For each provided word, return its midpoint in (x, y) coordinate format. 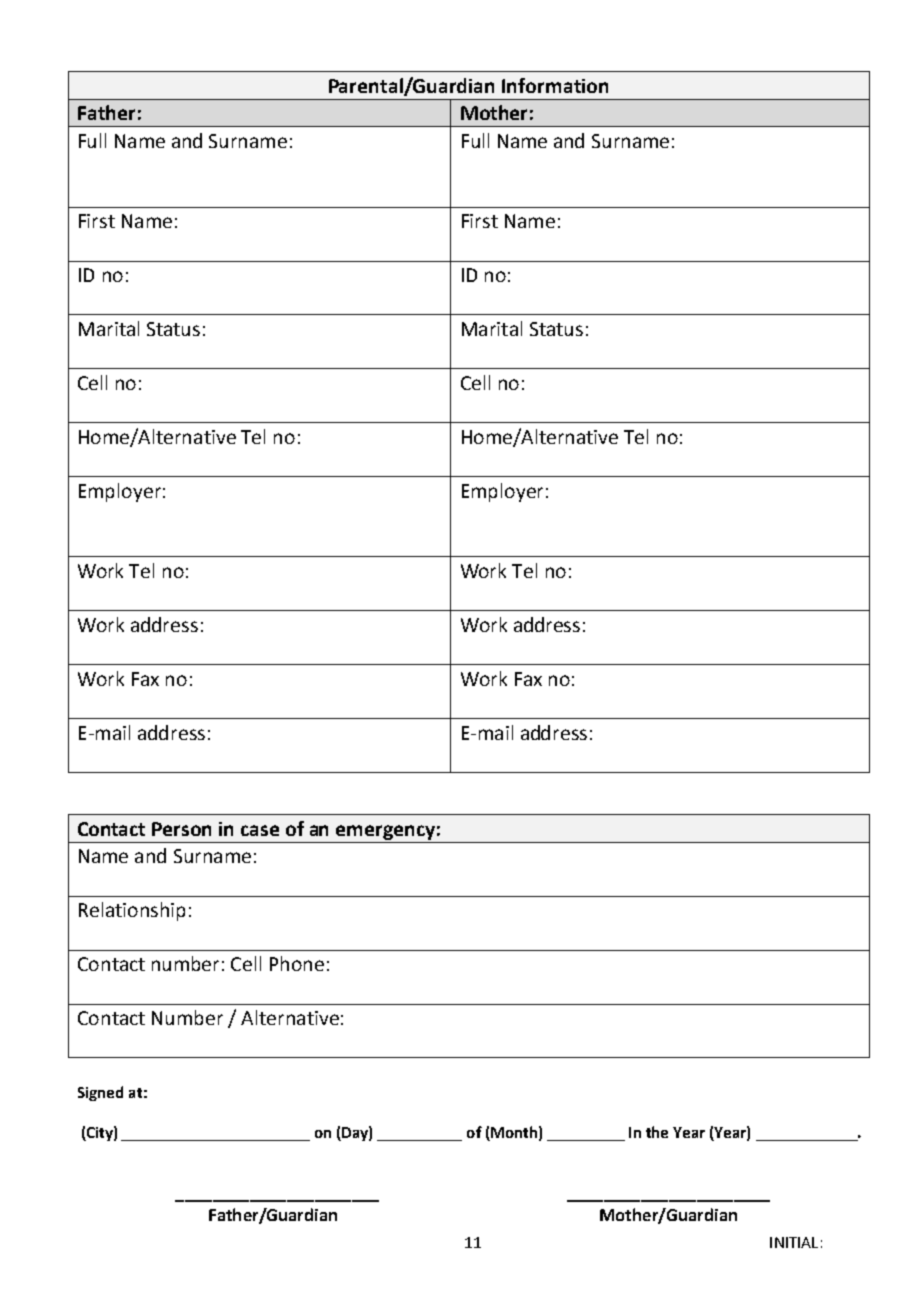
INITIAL (794, 1242)
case (260, 830)
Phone (297, 963)
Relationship (132, 911)
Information (555, 85)
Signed (100, 1093)
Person (181, 829)
